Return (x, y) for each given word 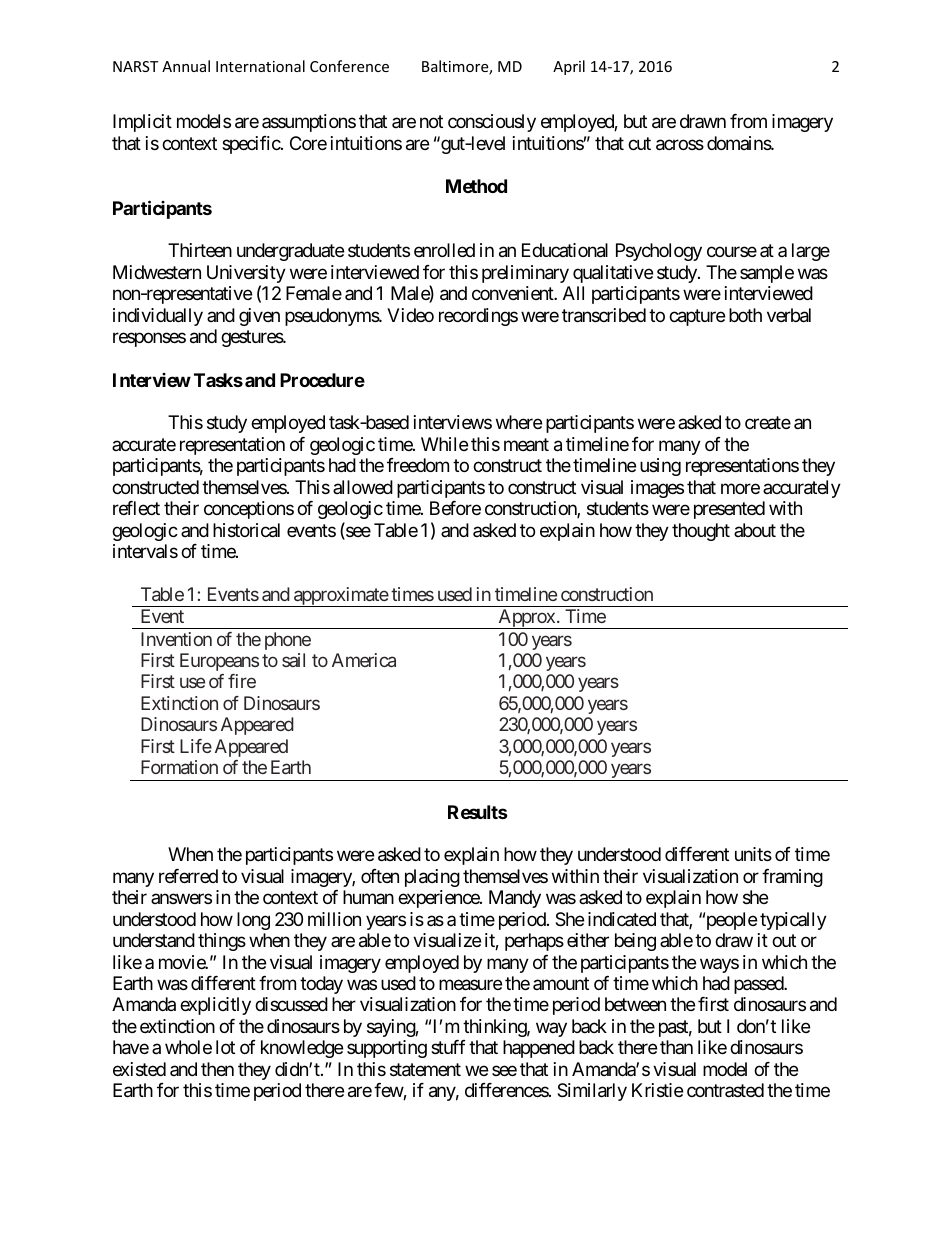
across (680, 145)
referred (188, 876)
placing (432, 878)
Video (410, 315)
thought (701, 532)
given (259, 317)
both (745, 315)
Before (455, 508)
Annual (186, 66)
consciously (492, 123)
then (217, 1069)
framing (792, 878)
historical (246, 530)
